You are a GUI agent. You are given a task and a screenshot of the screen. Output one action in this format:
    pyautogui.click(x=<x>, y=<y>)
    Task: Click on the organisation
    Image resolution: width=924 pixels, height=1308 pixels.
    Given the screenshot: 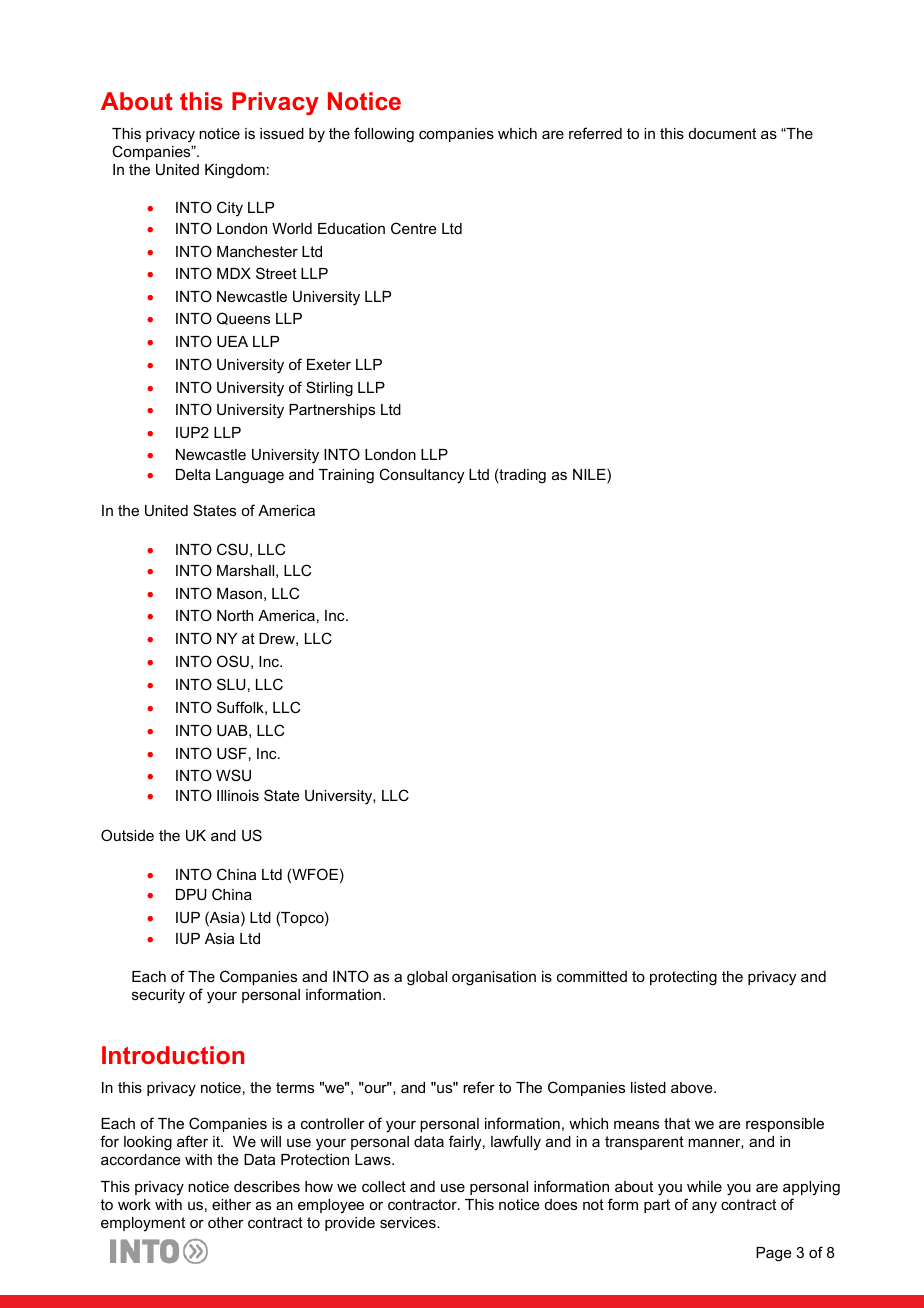 What is the action you would take?
    pyautogui.click(x=494, y=978)
